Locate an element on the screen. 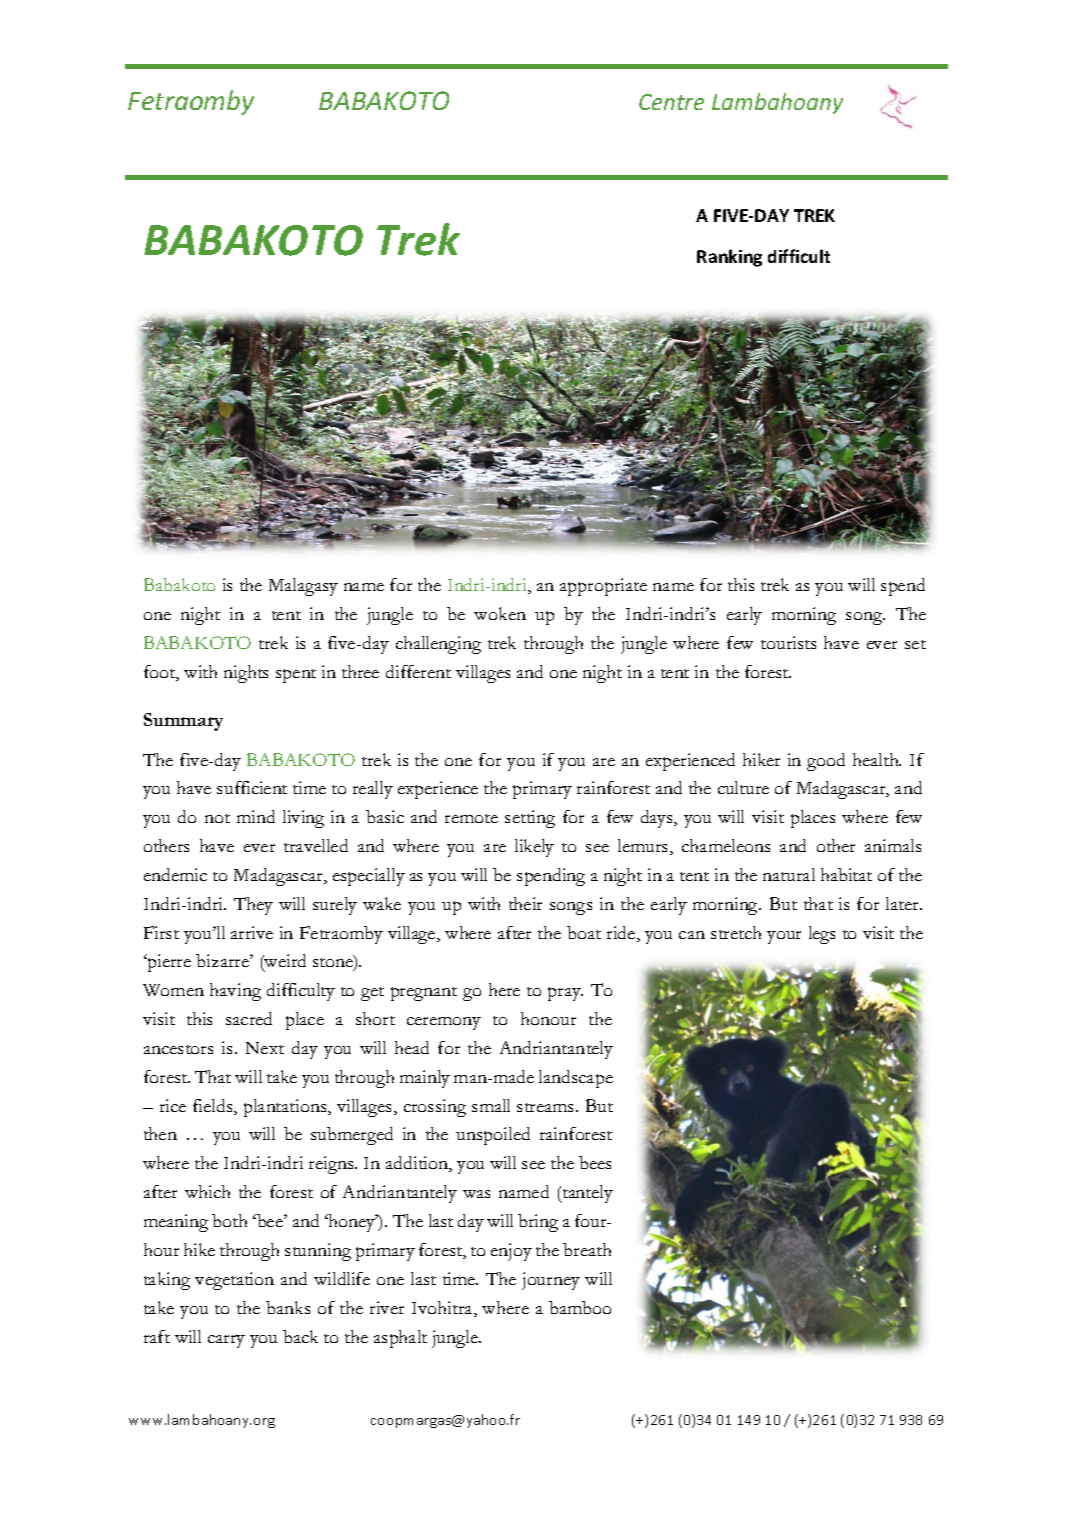 This screenshot has width=1073, height=1518. appropriate is located at coordinates (603, 587).
